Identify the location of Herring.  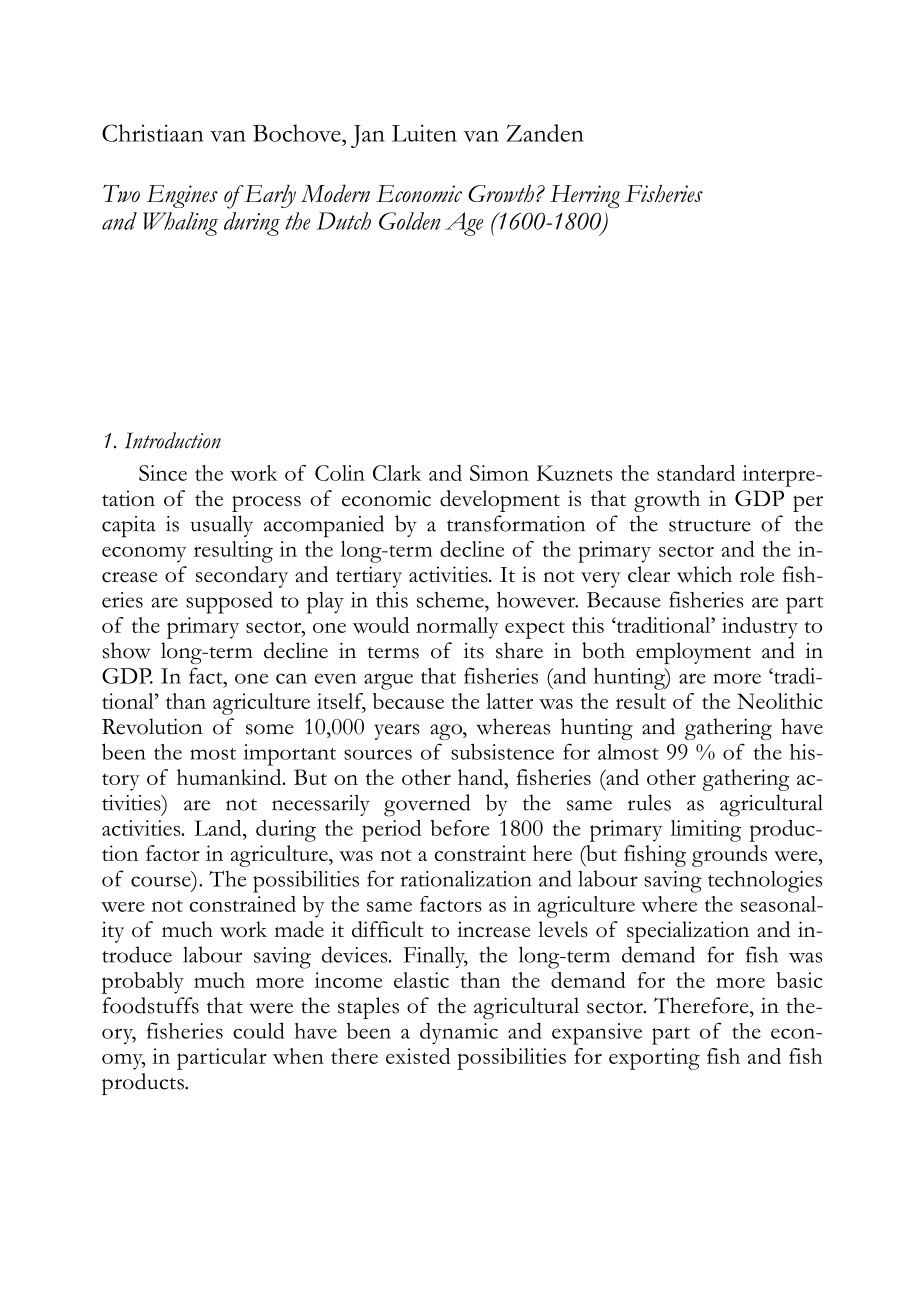
(585, 196).
